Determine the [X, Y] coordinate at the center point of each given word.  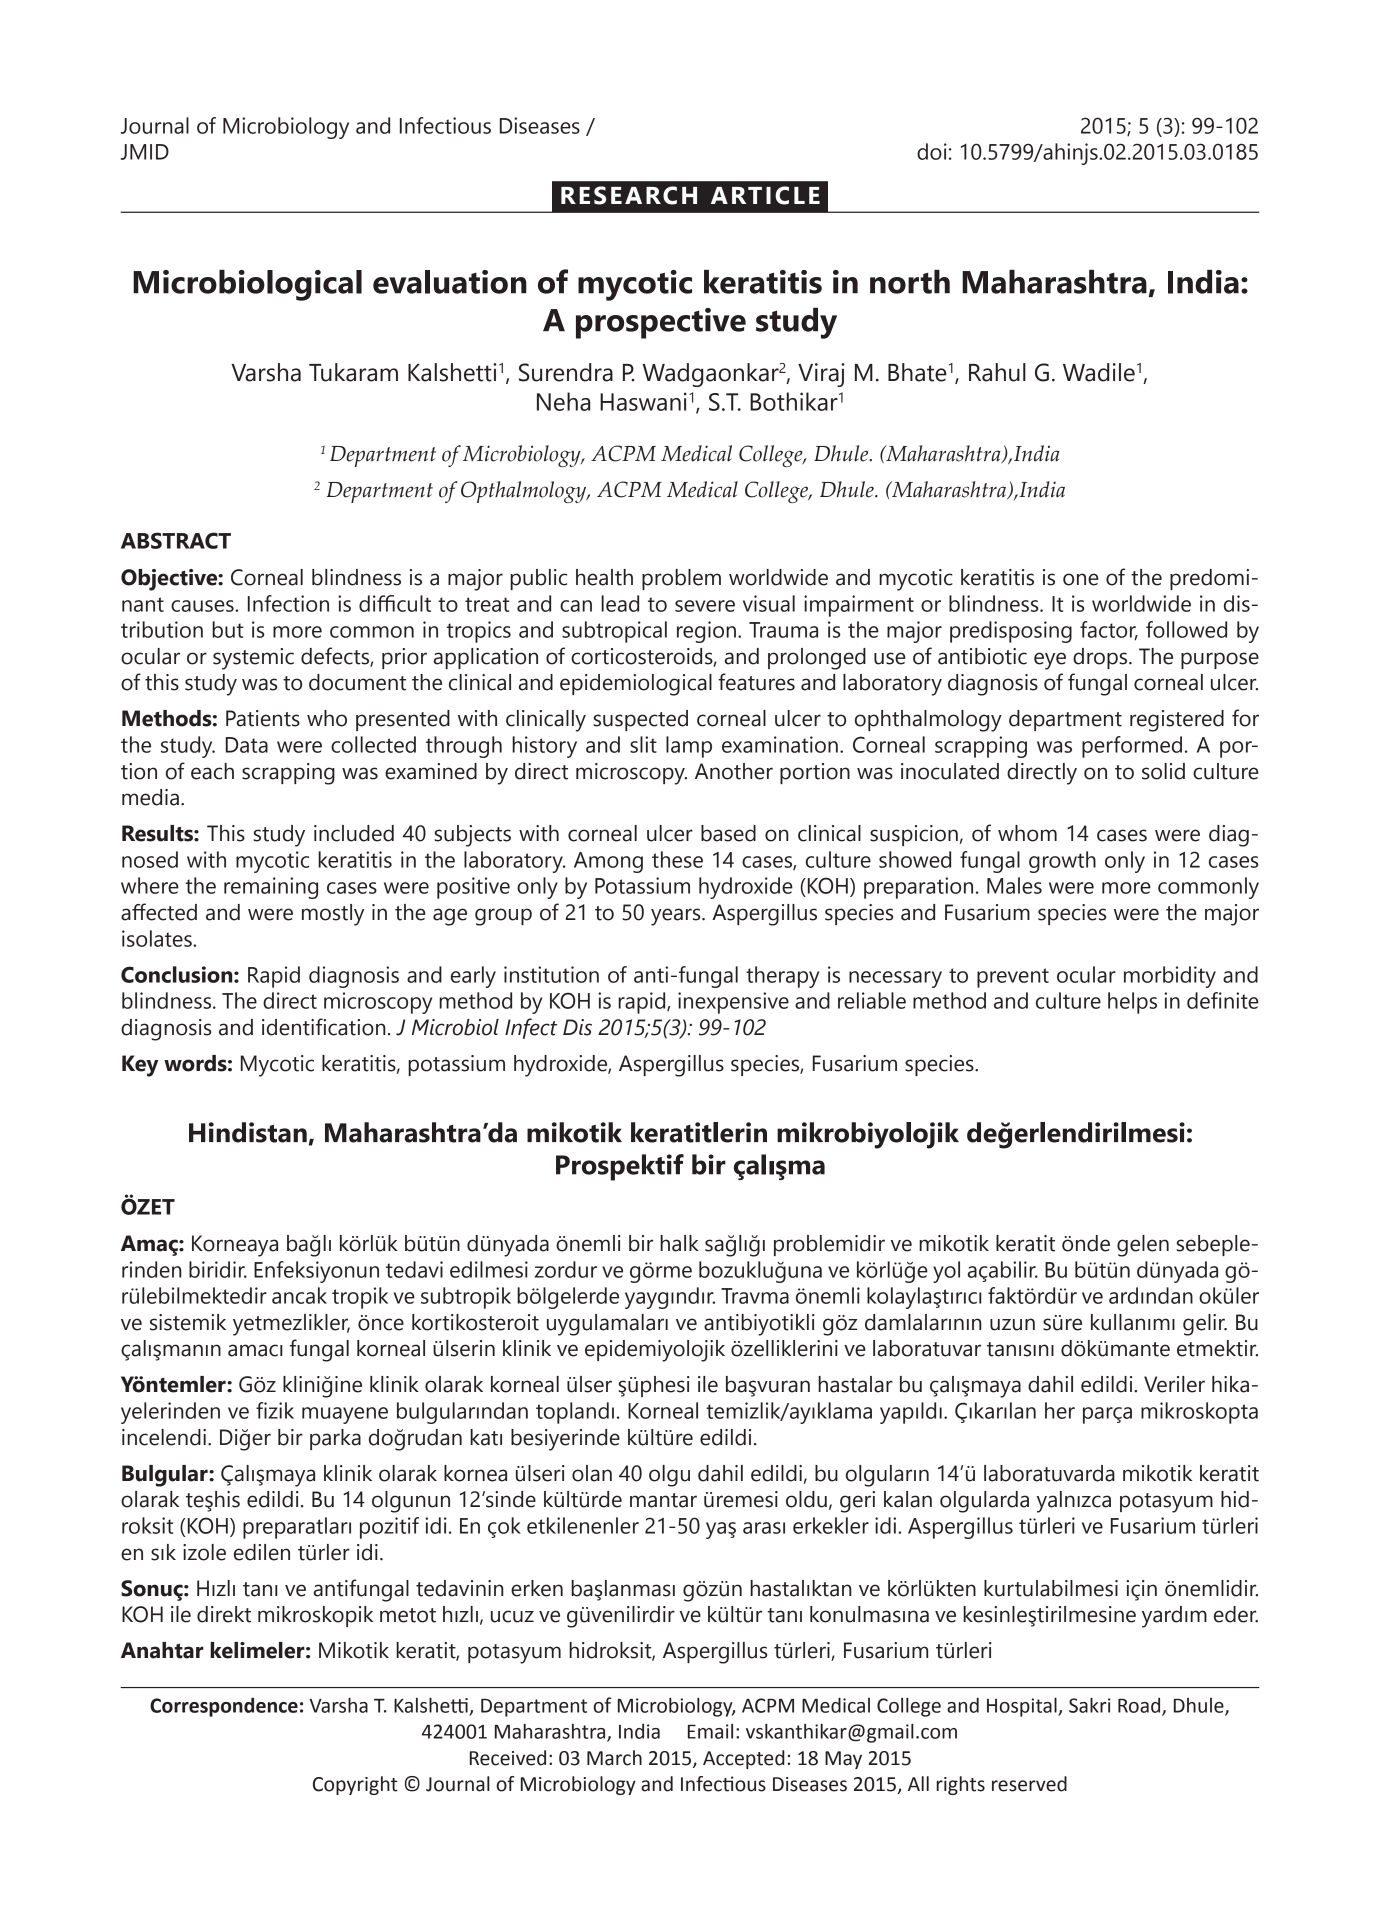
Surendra [566, 372]
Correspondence [224, 1707]
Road [1140, 1706]
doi [932, 151]
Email [710, 1731]
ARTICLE [765, 195]
